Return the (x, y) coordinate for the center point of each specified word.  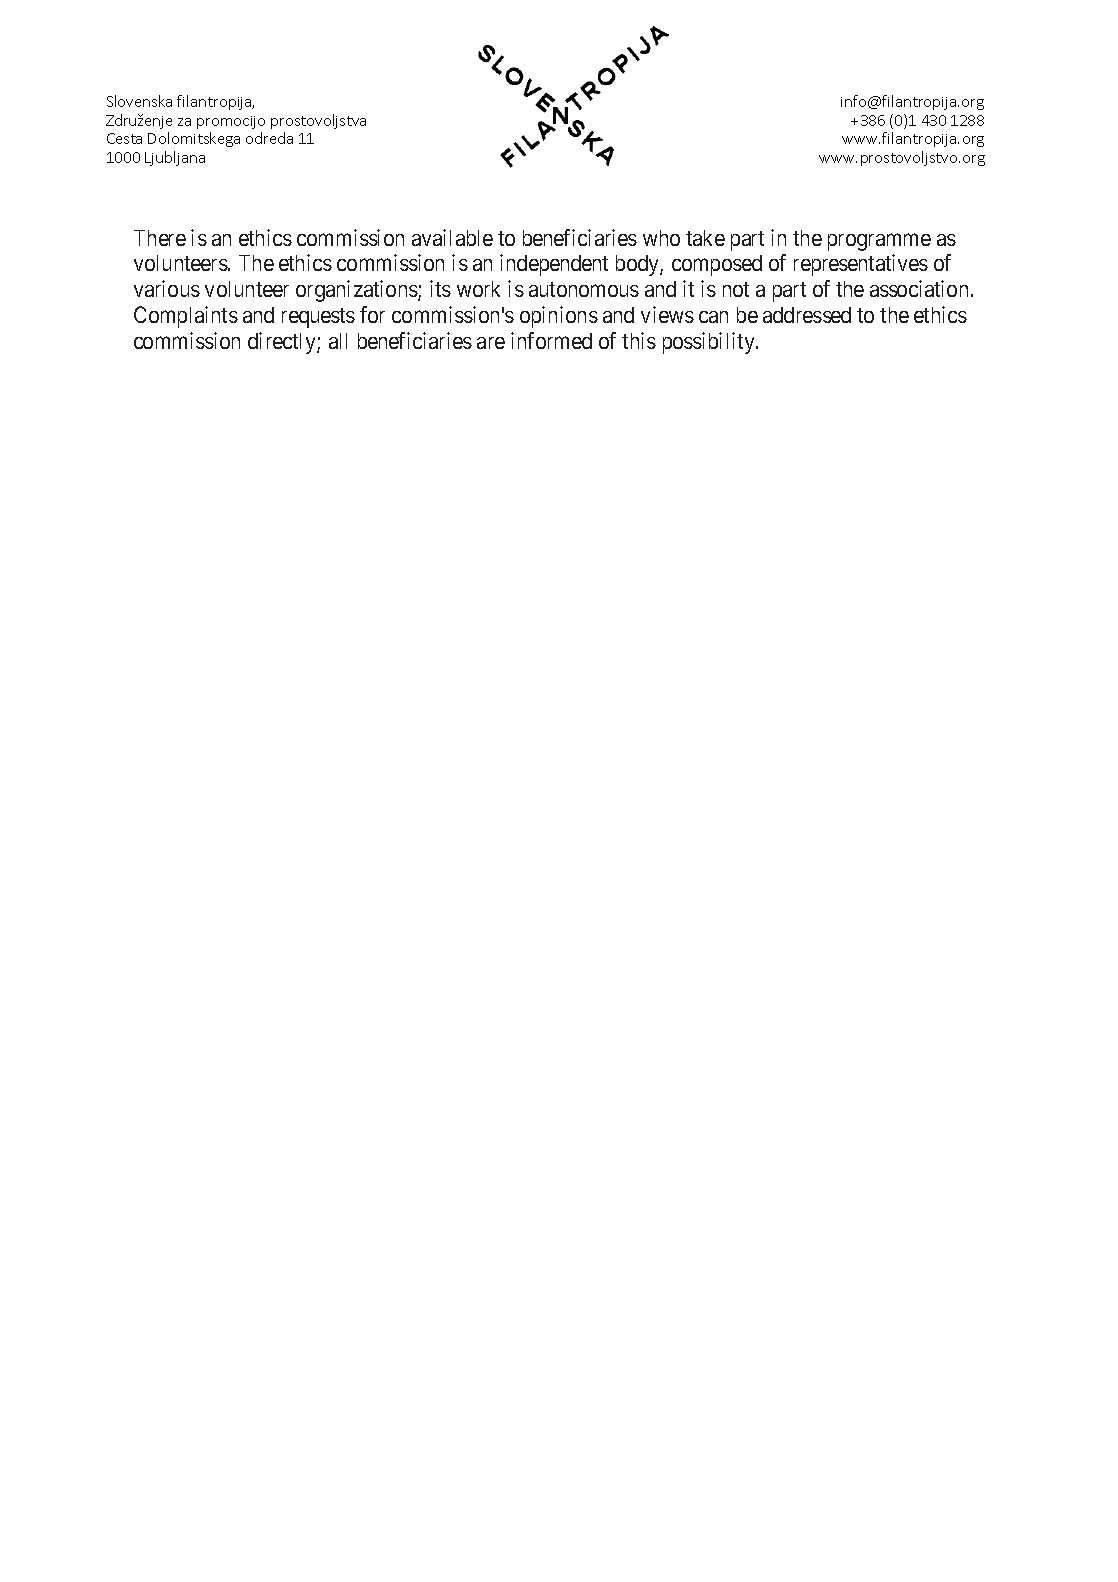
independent (554, 265)
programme (879, 242)
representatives (861, 265)
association (921, 288)
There (160, 238)
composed (717, 265)
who (661, 238)
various (167, 288)
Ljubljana (175, 158)
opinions (559, 317)
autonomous (584, 289)
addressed (807, 315)
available (452, 237)
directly (283, 343)
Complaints (186, 317)
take (705, 238)
